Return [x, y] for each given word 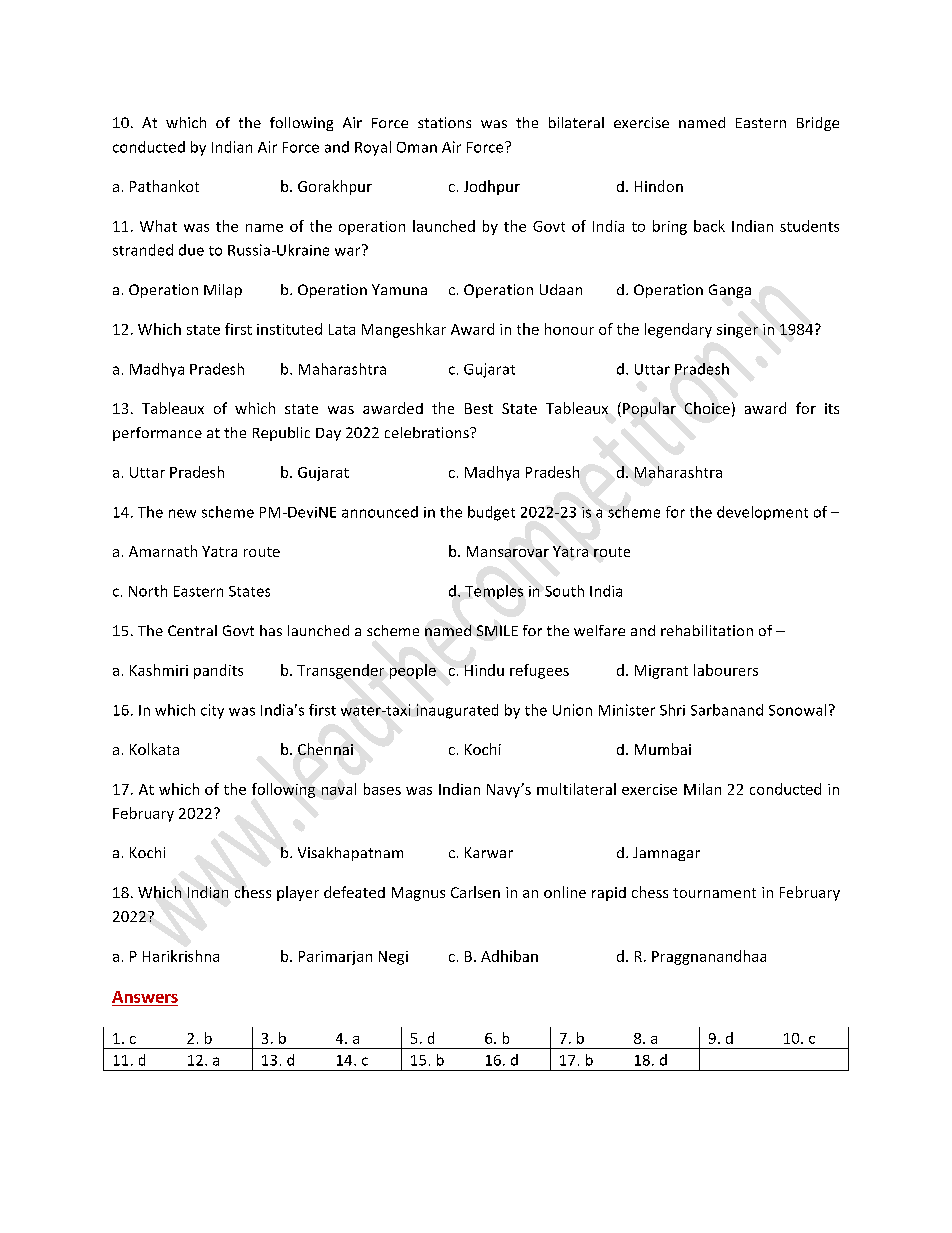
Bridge [818, 124]
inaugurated [457, 711]
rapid [609, 894]
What [158, 226]
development [762, 513]
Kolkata [154, 749]
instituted [289, 329]
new [182, 513]
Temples [494, 592]
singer [737, 331]
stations [444, 122]
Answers [145, 997]
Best [479, 408]
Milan [702, 789]
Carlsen [475, 892]
